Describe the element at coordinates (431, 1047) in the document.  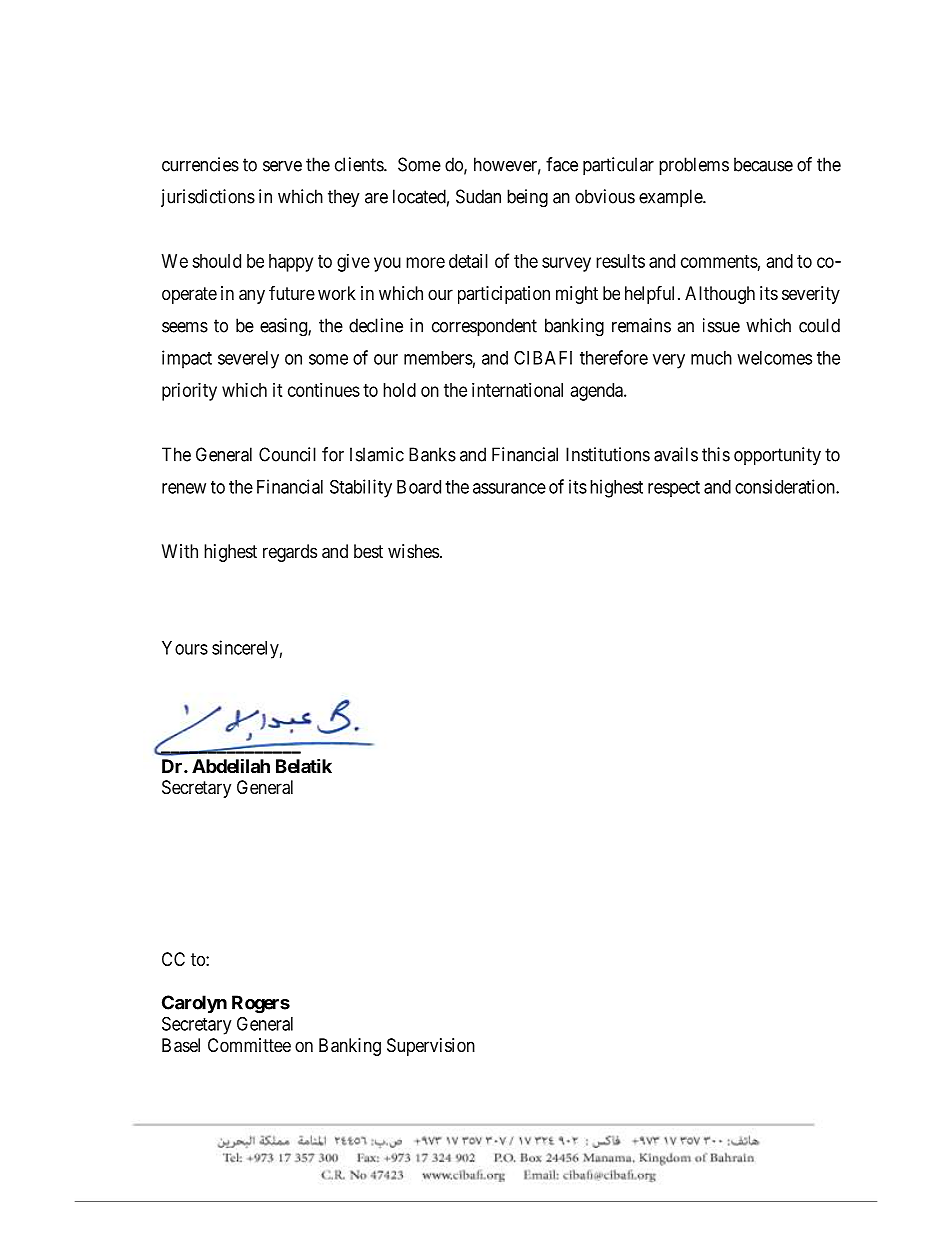
I see `Supervision` at that location.
